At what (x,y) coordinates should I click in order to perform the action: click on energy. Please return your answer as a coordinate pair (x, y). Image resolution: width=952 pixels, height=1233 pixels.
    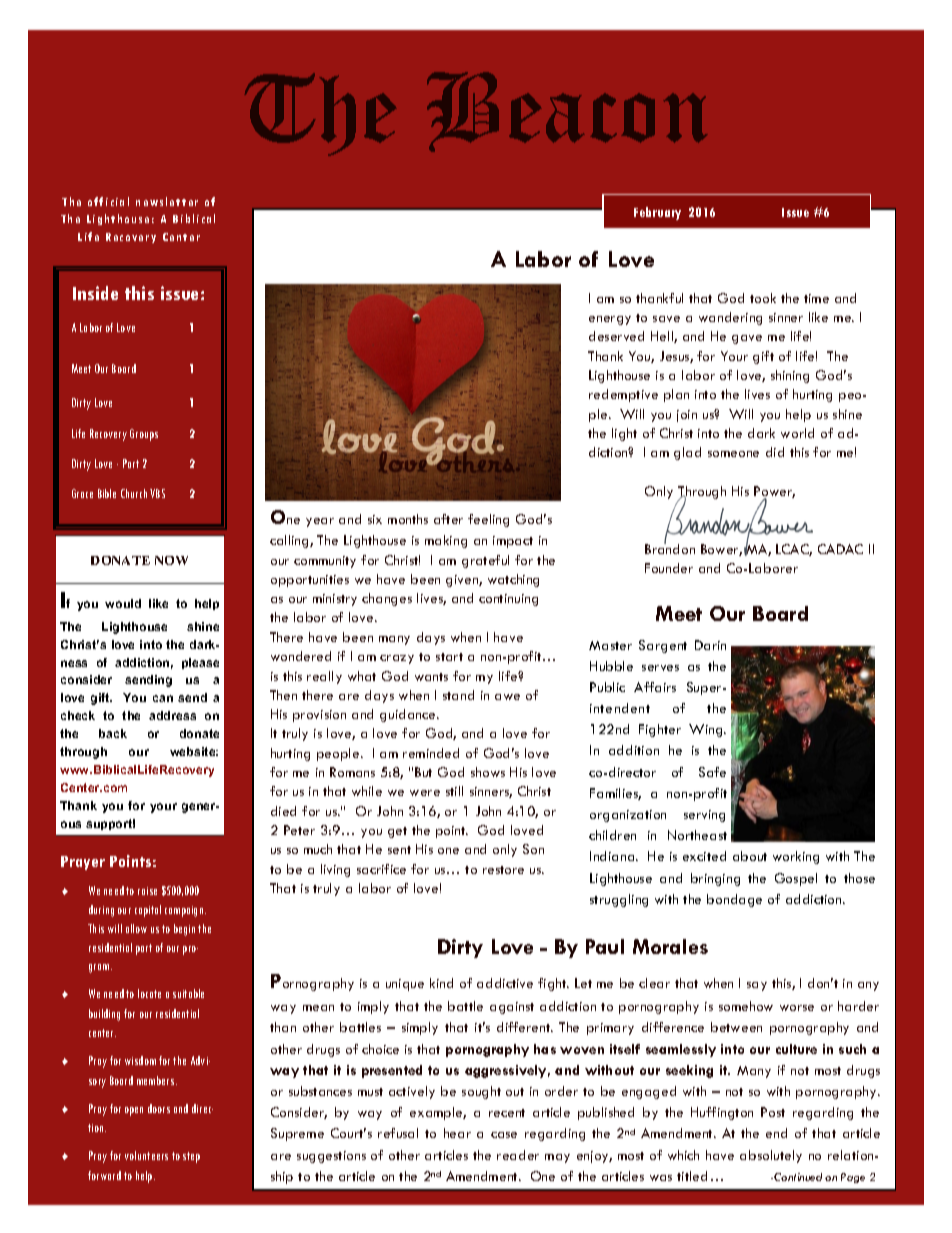
    Looking at the image, I should click on (610, 320).
